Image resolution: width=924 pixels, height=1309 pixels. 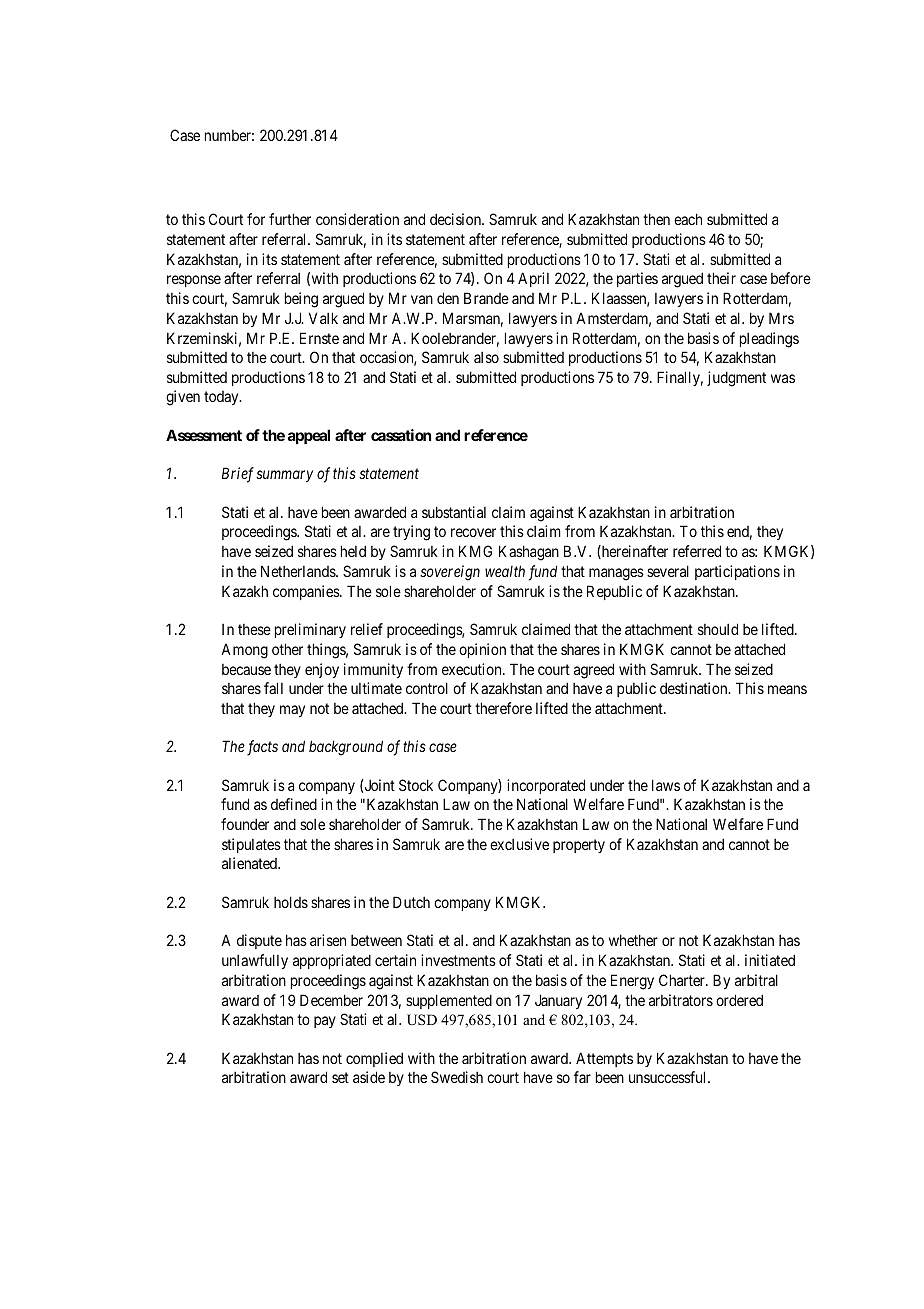 I want to click on each, so click(x=688, y=219).
